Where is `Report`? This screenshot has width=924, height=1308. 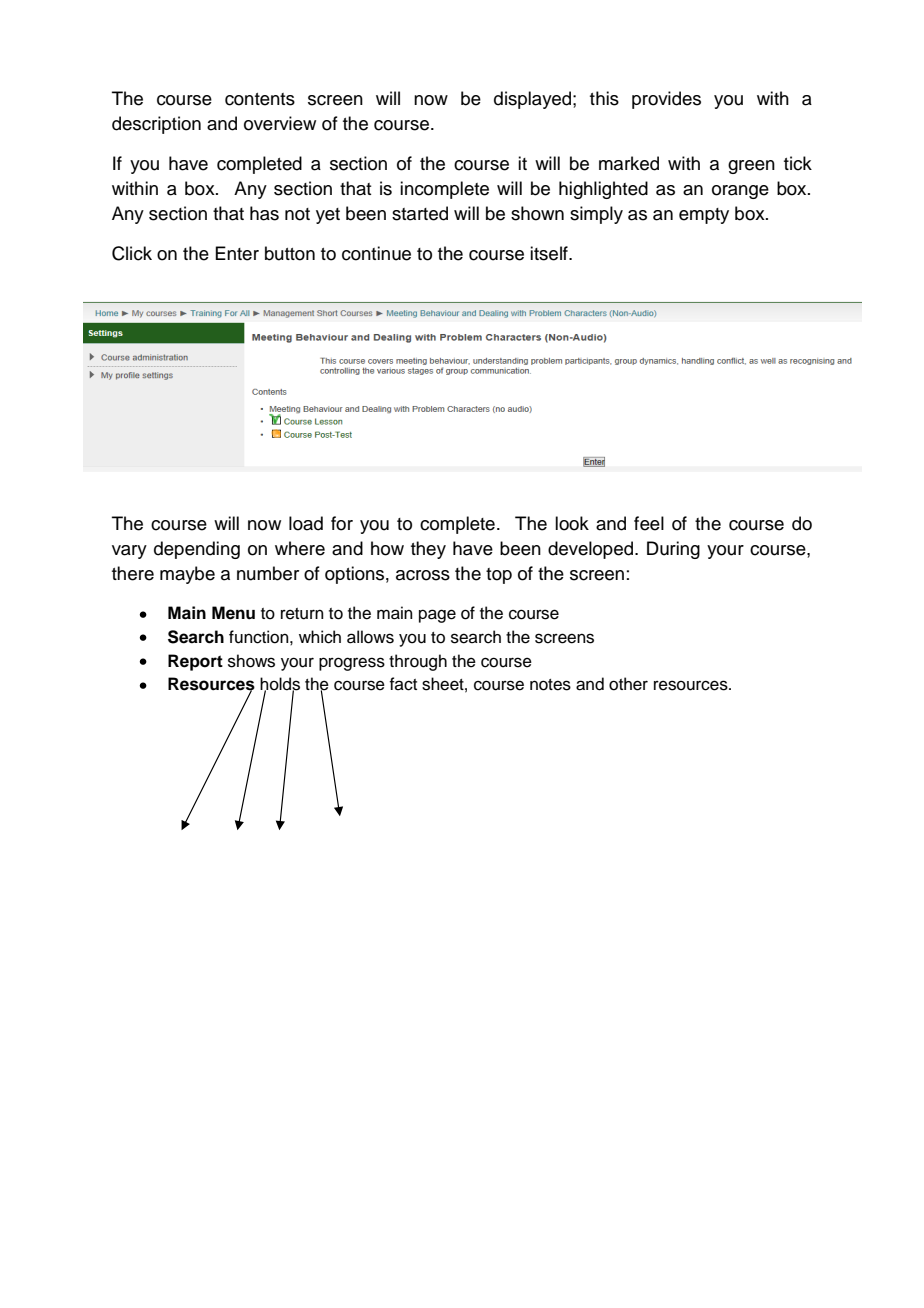 Report is located at coordinates (195, 662).
